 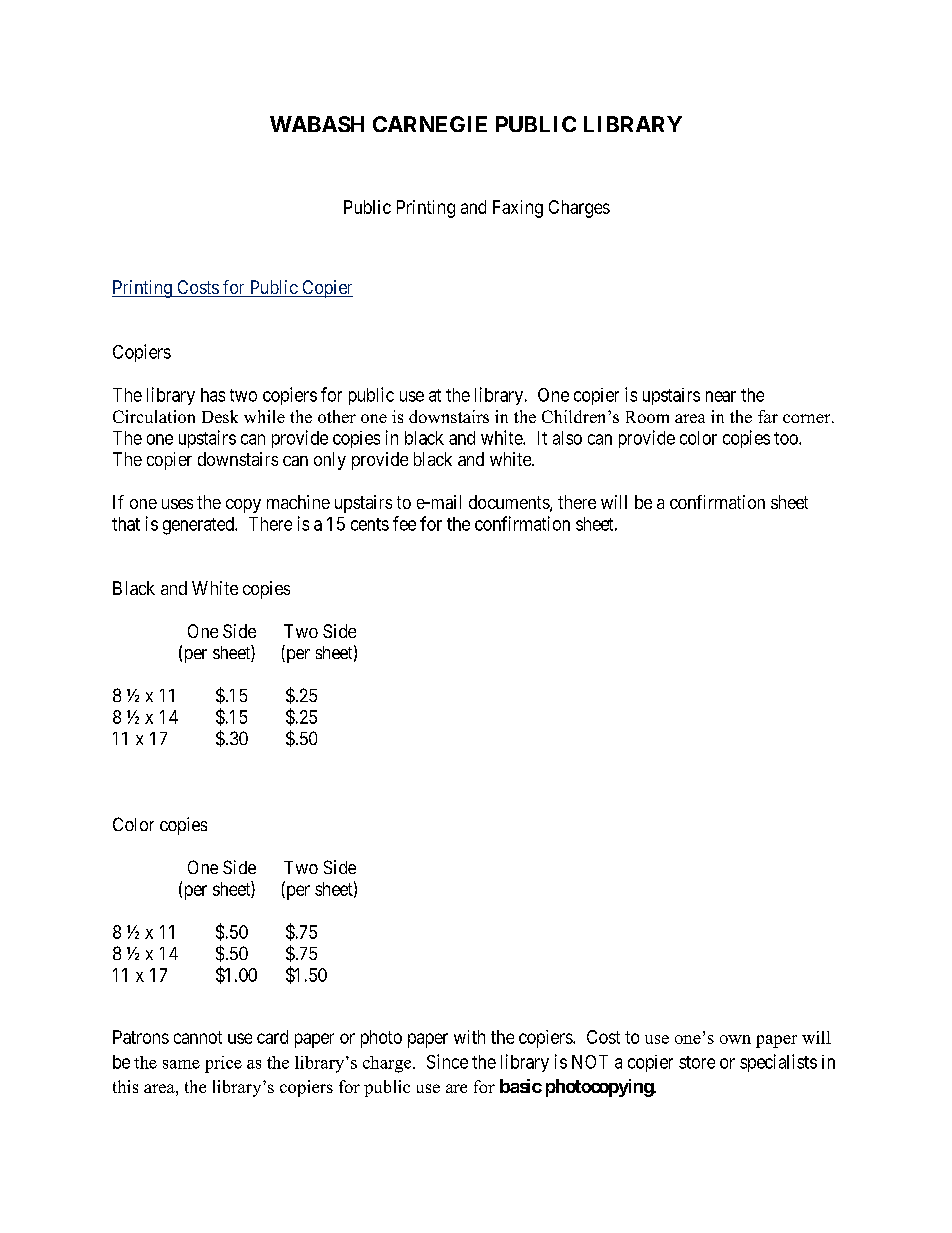 I want to click on Desk, so click(x=220, y=416).
